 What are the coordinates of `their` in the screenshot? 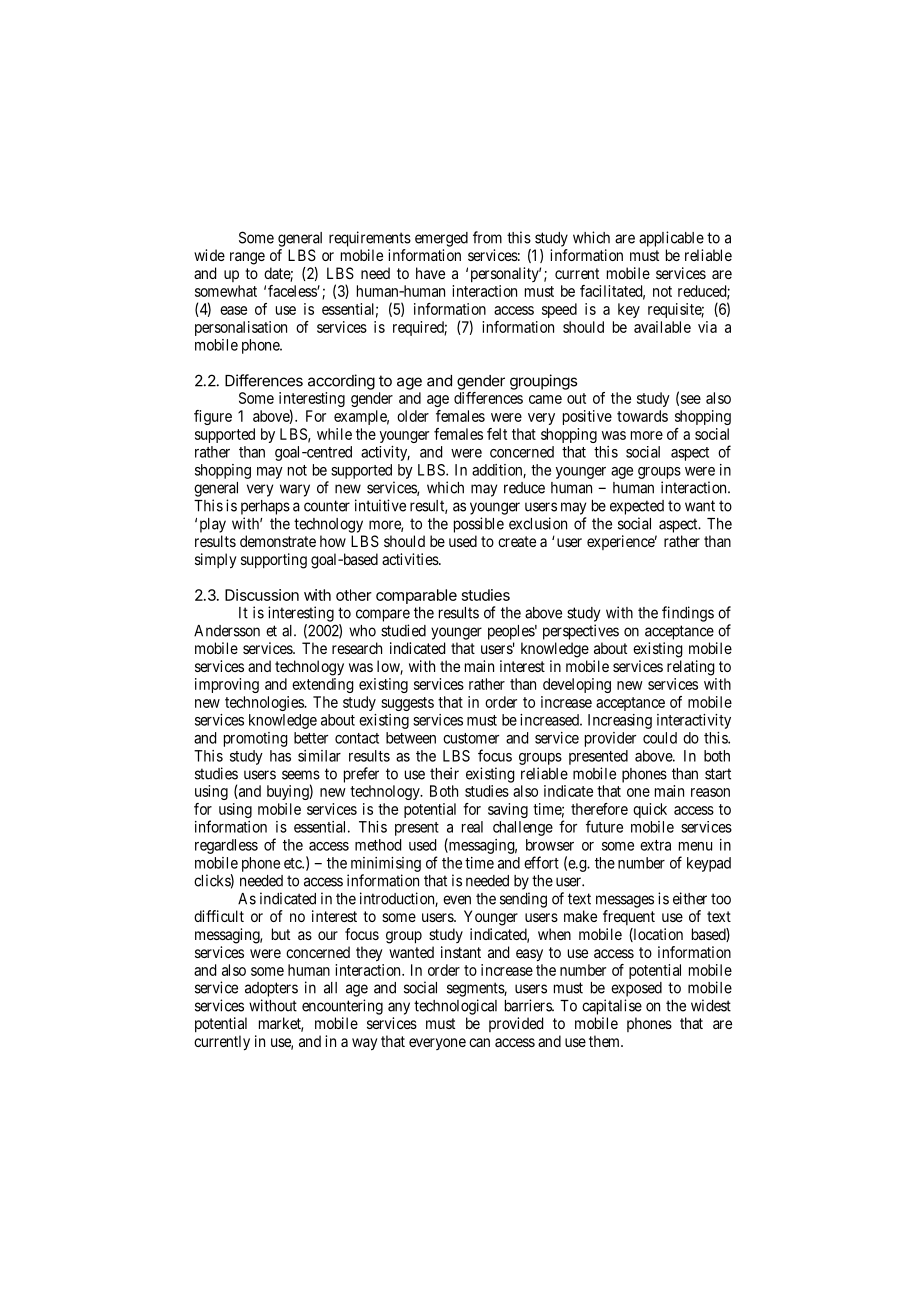 It's located at (444, 773).
